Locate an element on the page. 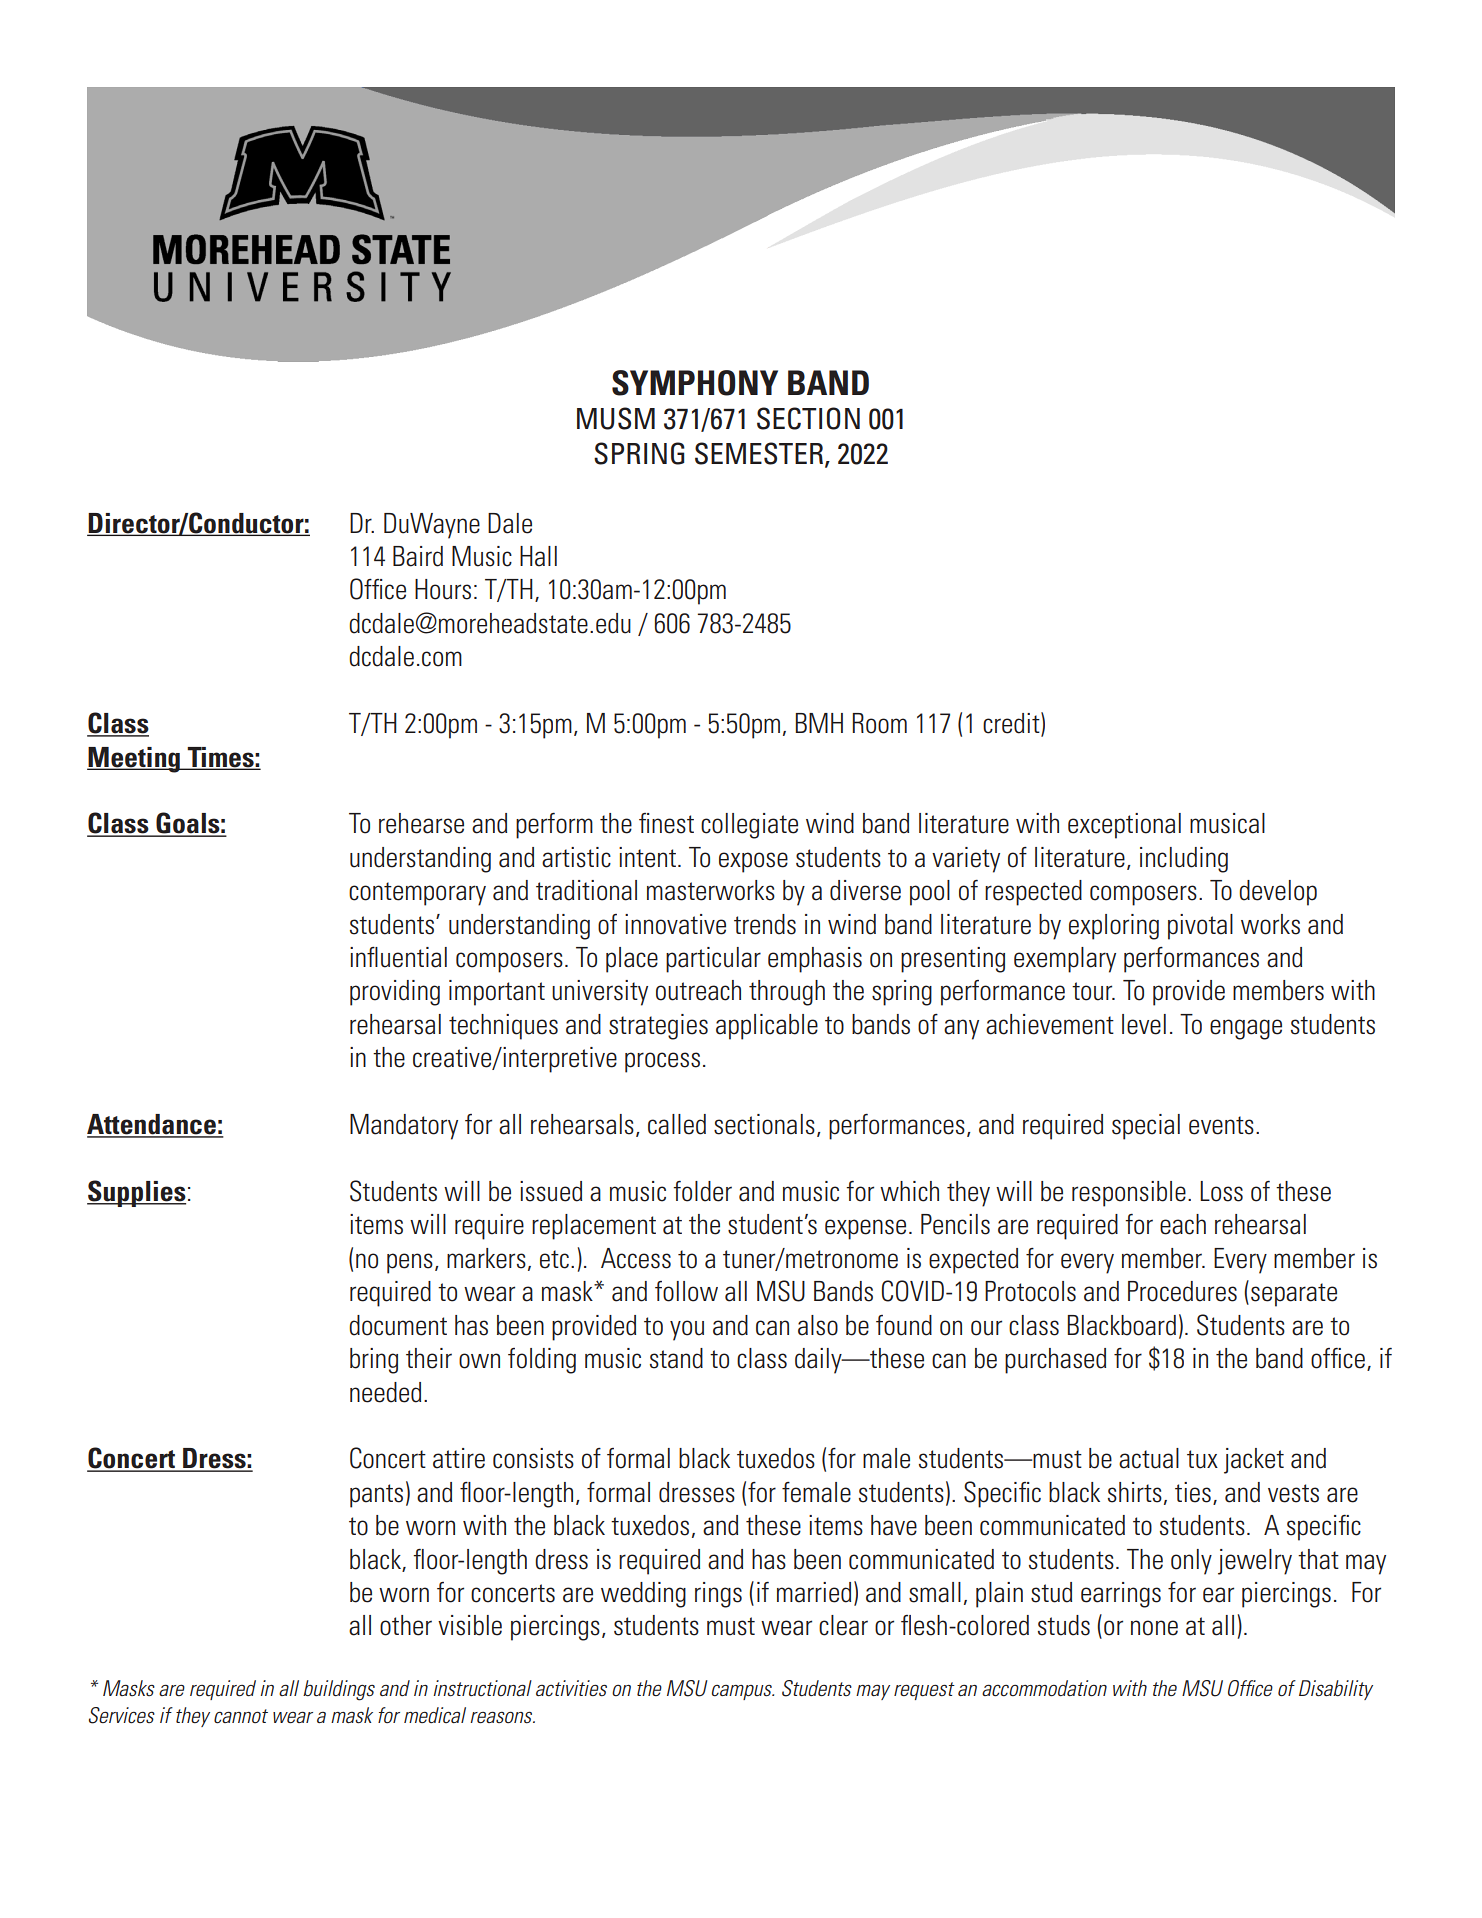 The height and width of the image is (1918, 1482). Baird is located at coordinates (418, 556).
